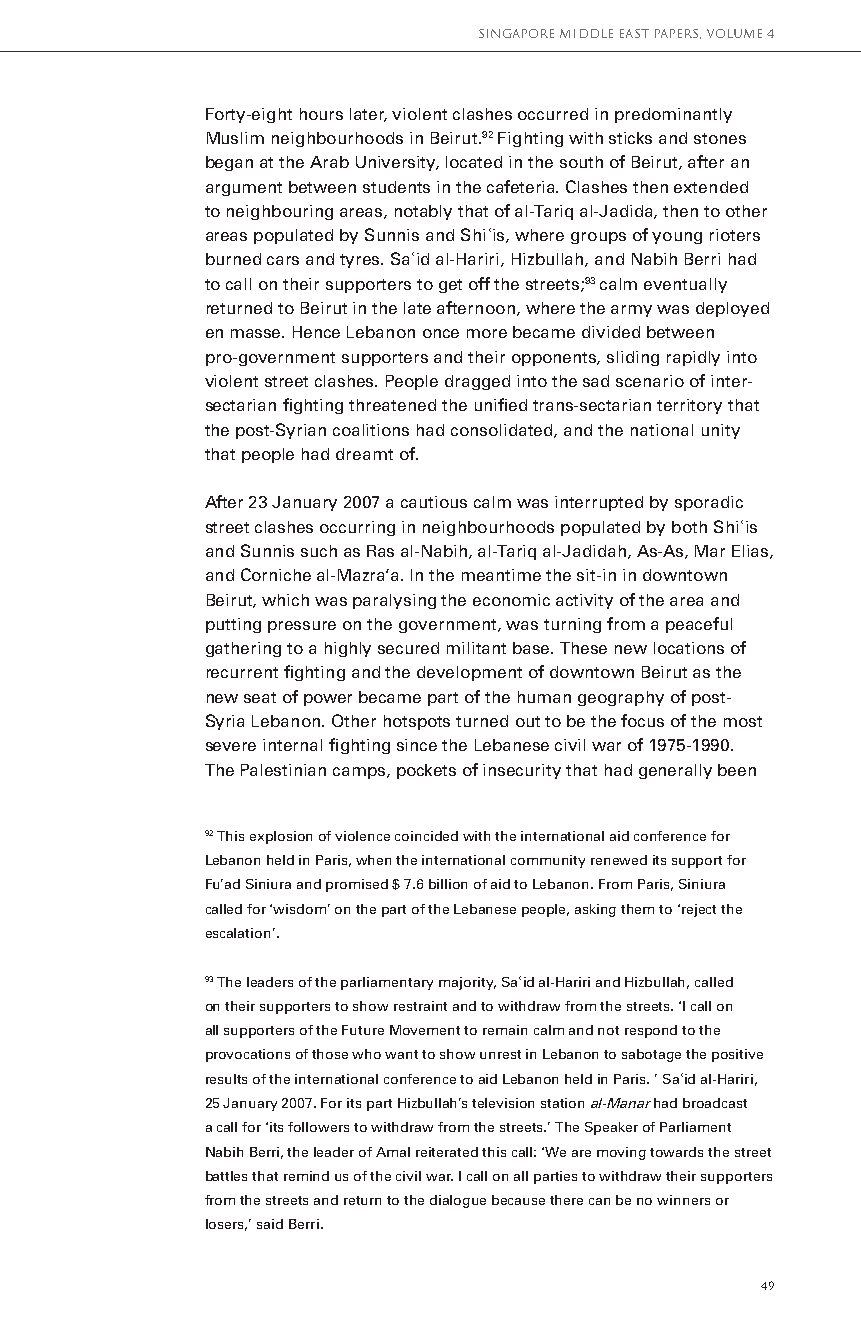 Image resolution: width=861 pixels, height=1320 pixels. I want to click on predominantly, so click(673, 115).
